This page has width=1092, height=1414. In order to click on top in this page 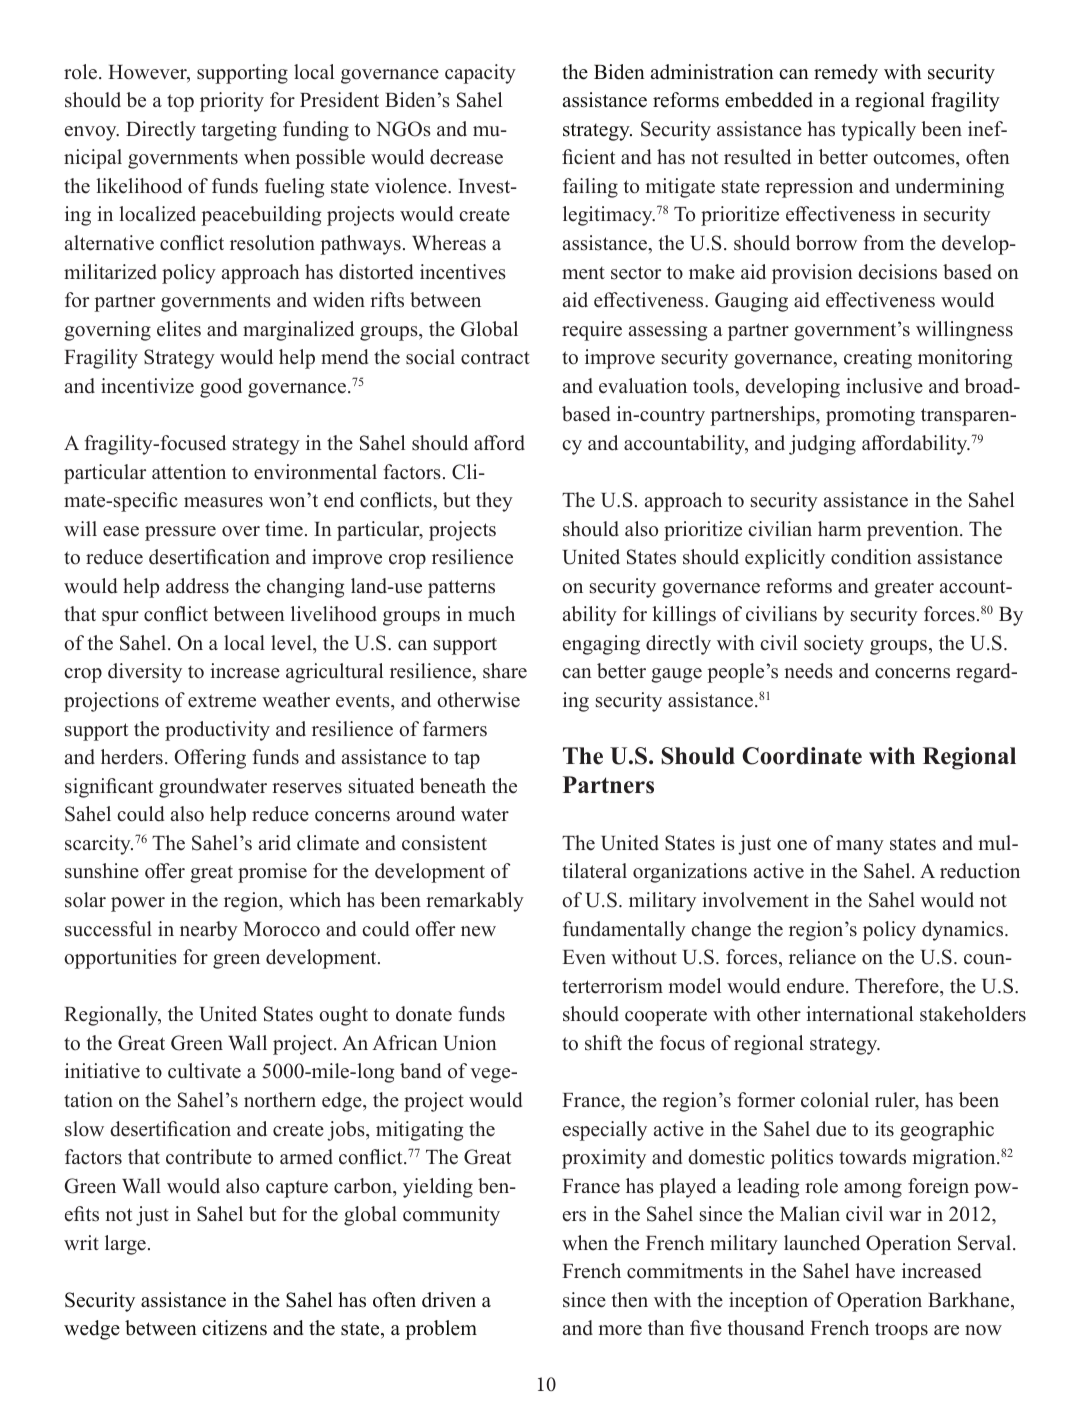, I will do `click(180, 103)`.
